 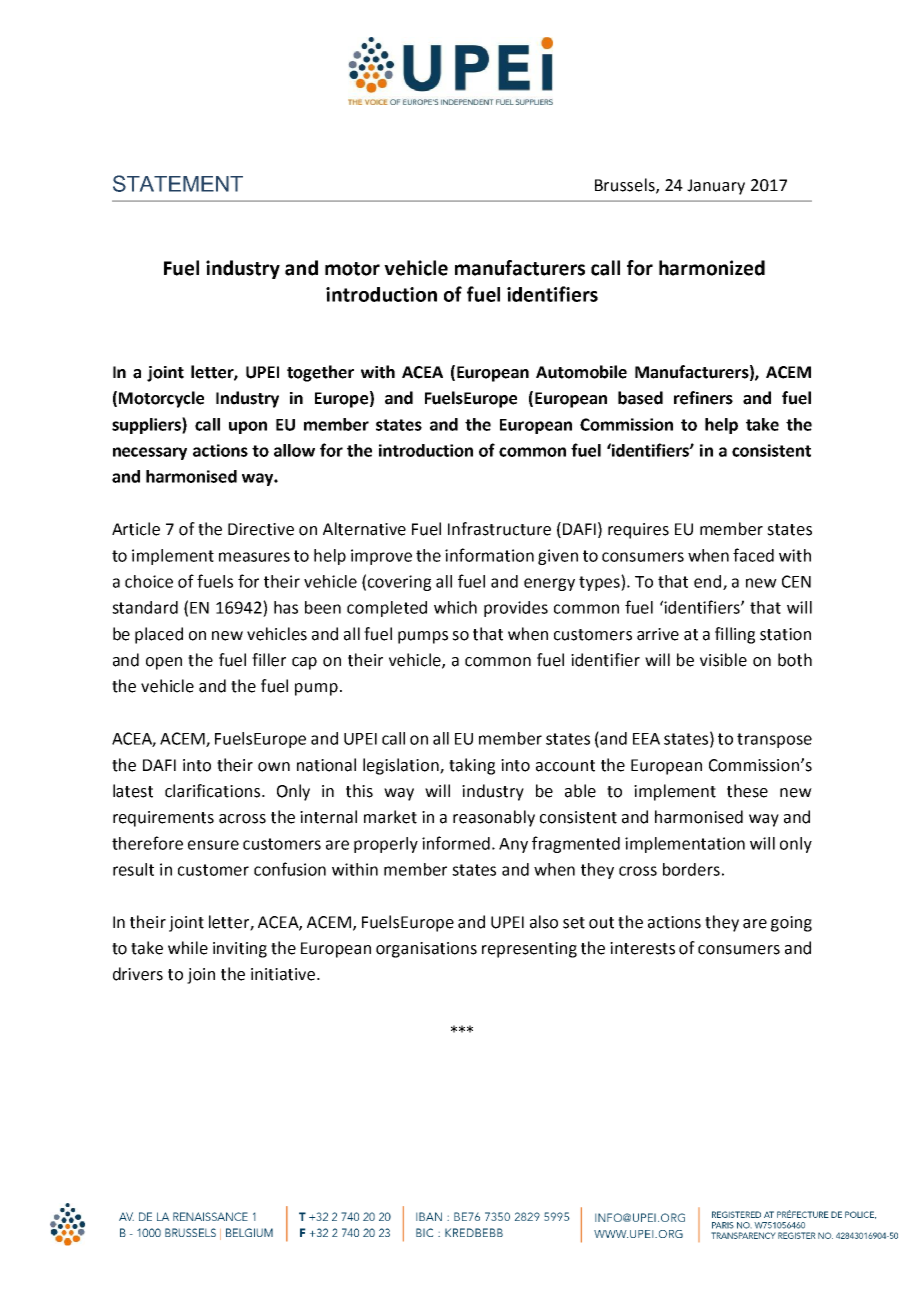 I want to click on Brussels, so click(x=626, y=185).
